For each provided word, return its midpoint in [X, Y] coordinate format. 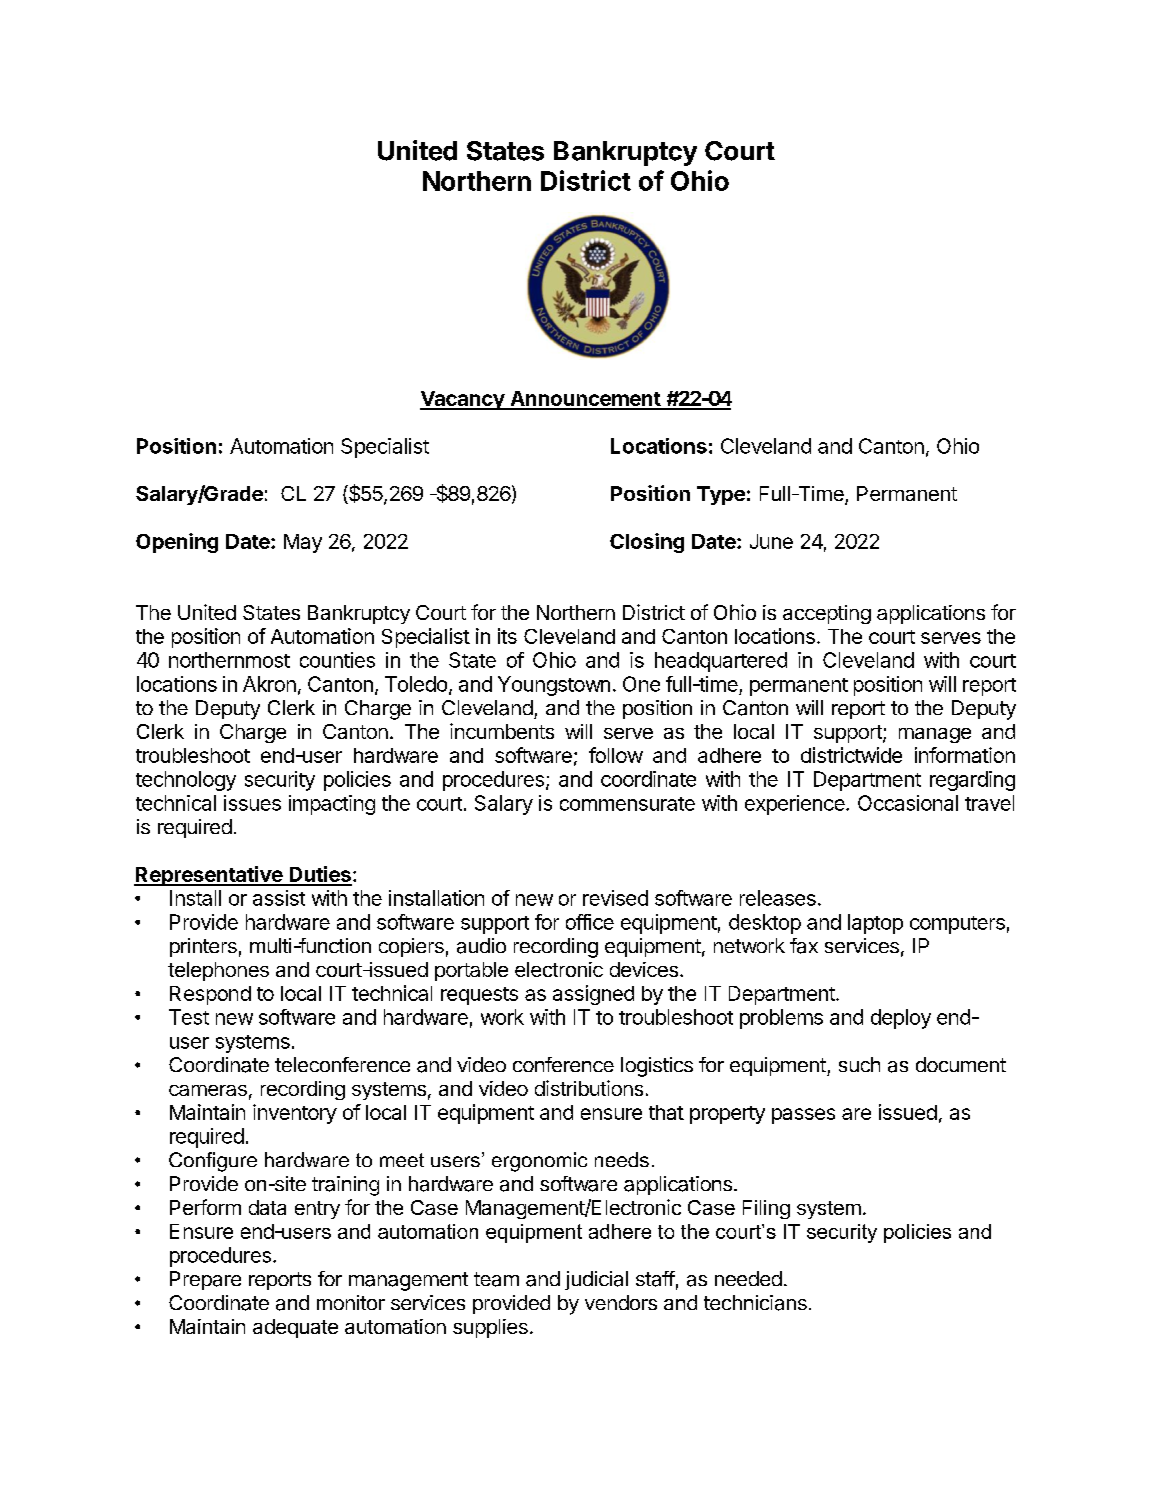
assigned [593, 995]
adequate [295, 1328]
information [965, 755]
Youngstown [554, 686]
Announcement [585, 400]
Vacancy [463, 400]
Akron [269, 684]
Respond [210, 995]
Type [721, 495]
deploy [901, 1019]
